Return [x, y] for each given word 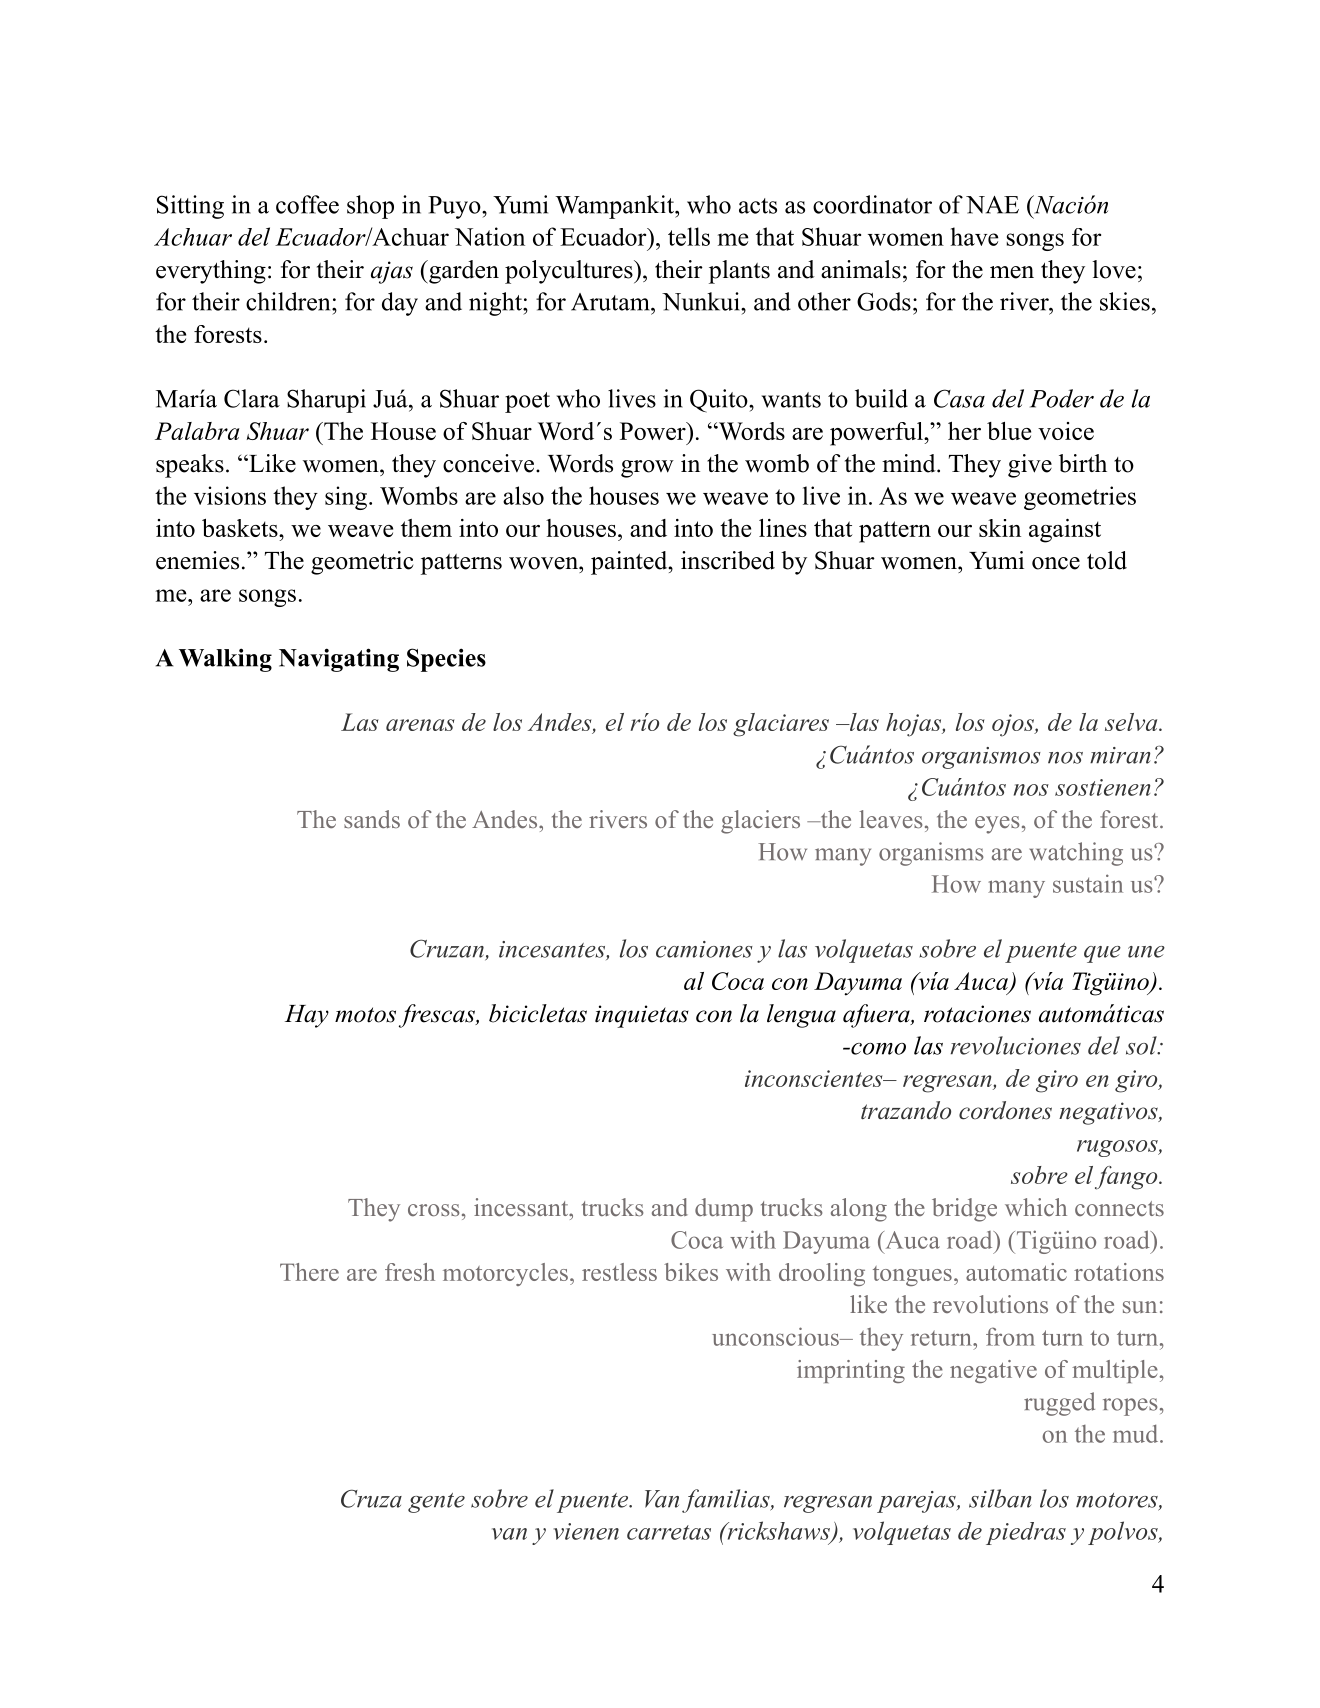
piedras [1026, 1533]
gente [436, 1503]
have [974, 236]
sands [372, 819]
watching [1076, 854]
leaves [891, 819]
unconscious [776, 1336]
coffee [307, 204]
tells [689, 236]
